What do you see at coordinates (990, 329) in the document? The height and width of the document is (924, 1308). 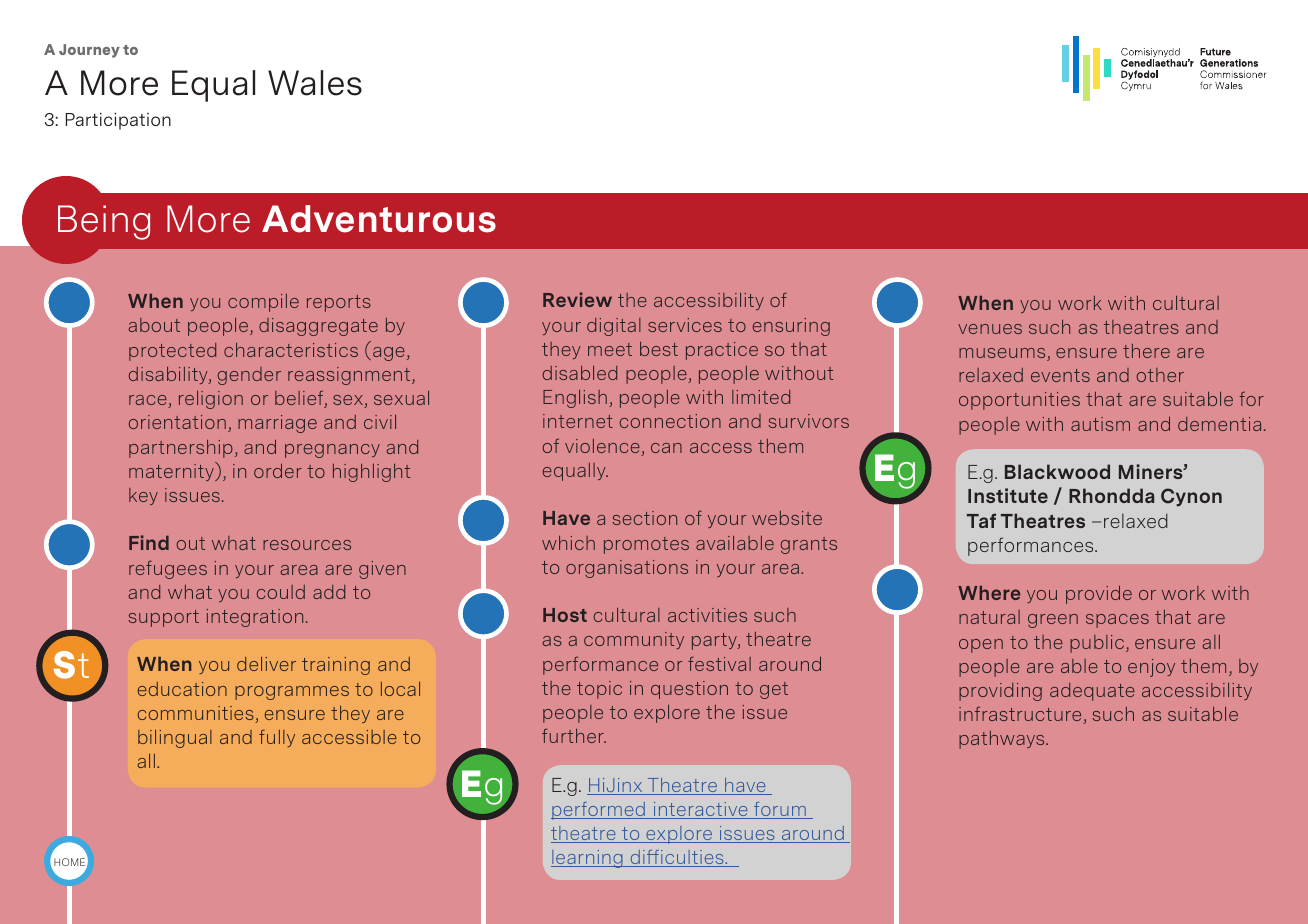 I see `venues` at bounding box center [990, 329].
